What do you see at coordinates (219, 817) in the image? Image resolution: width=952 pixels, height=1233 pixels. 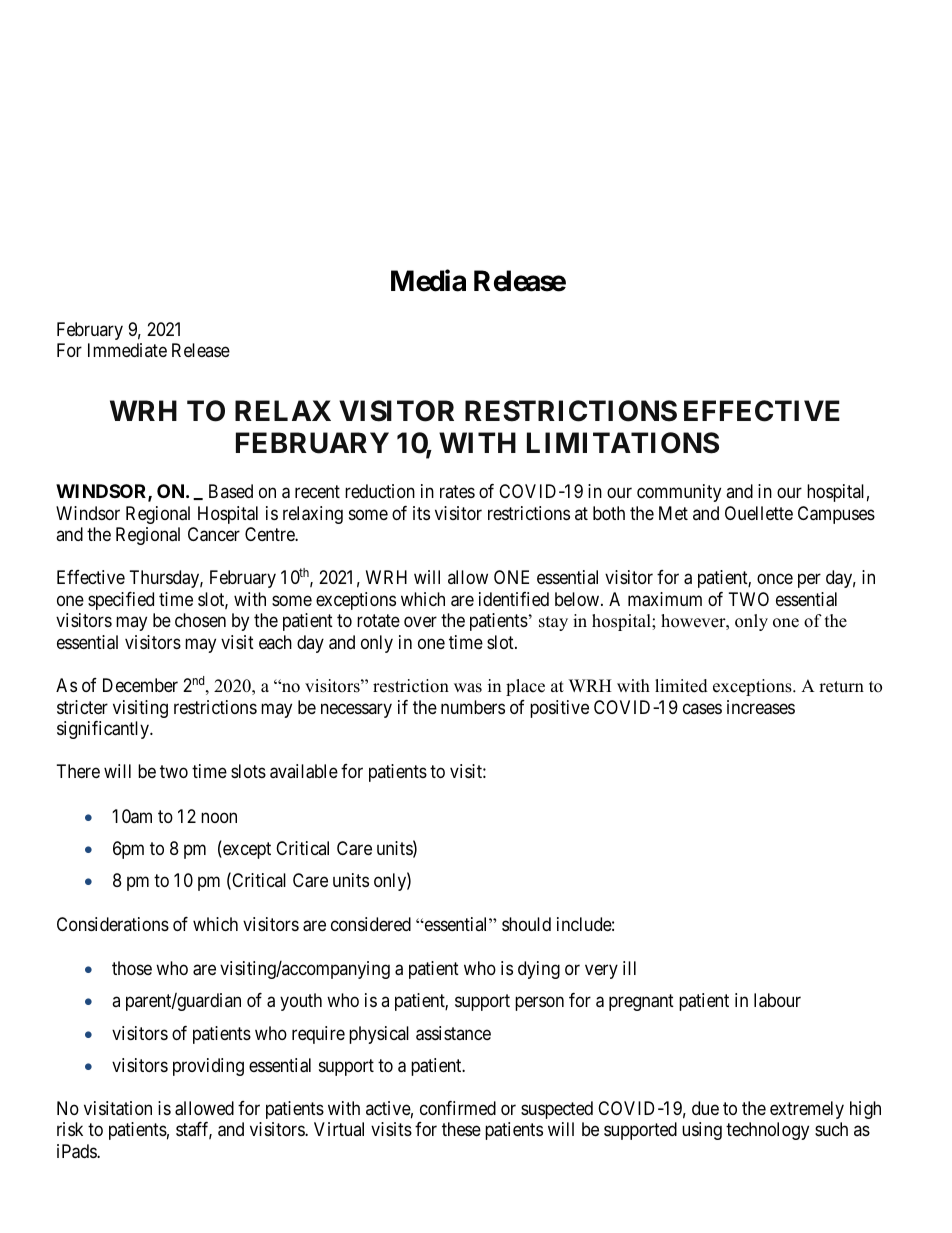 I see `noon` at bounding box center [219, 817].
